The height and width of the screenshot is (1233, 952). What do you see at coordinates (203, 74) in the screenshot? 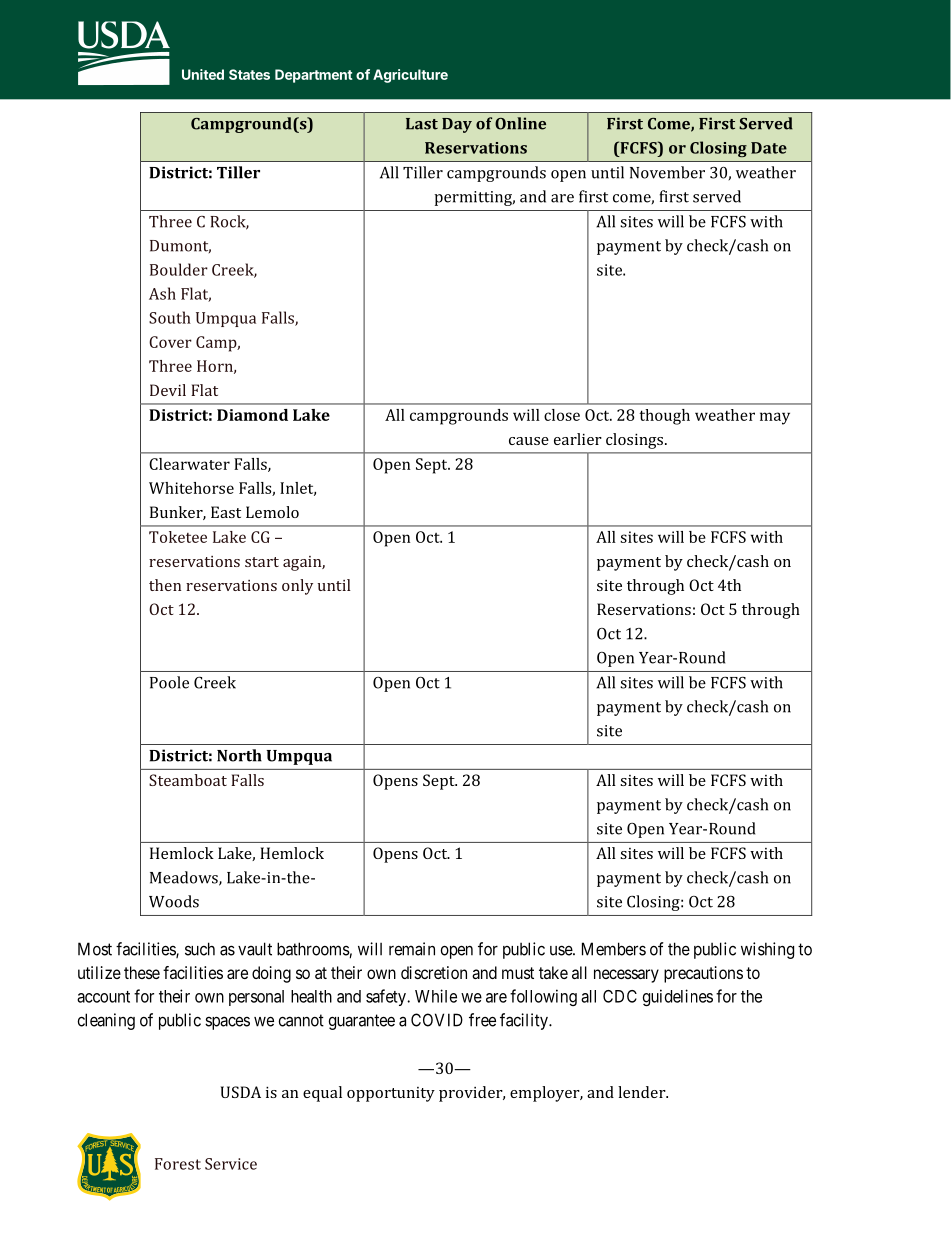
I see `United` at bounding box center [203, 74].
